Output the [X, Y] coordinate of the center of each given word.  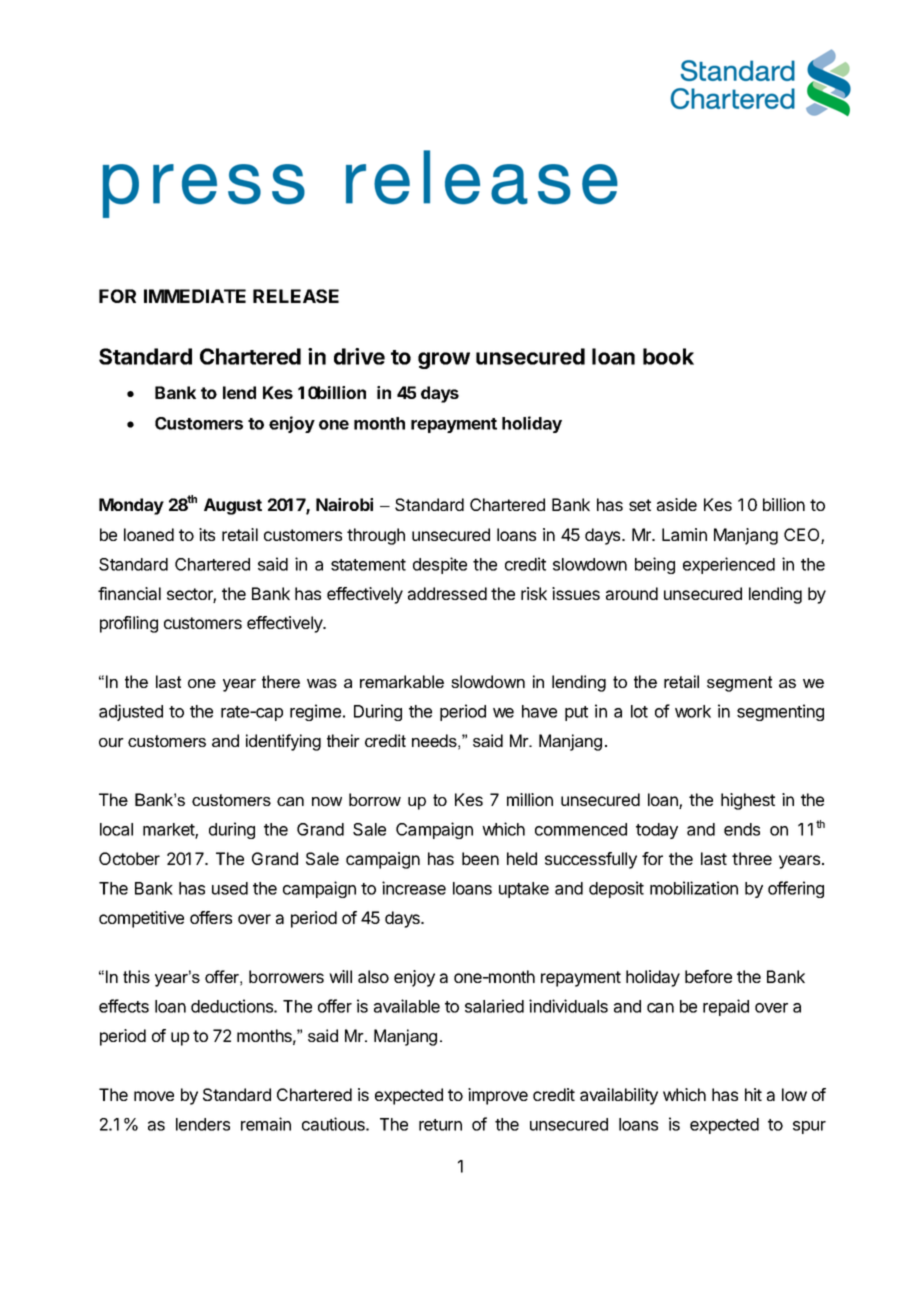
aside [677, 504]
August [233, 506]
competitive [141, 919]
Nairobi [344, 504]
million [530, 799]
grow [444, 360]
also [373, 976]
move [154, 1096]
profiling [129, 624]
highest [748, 801]
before [708, 976]
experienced [729, 565]
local [116, 829]
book [668, 356]
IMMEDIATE [195, 296]
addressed [447, 593]
